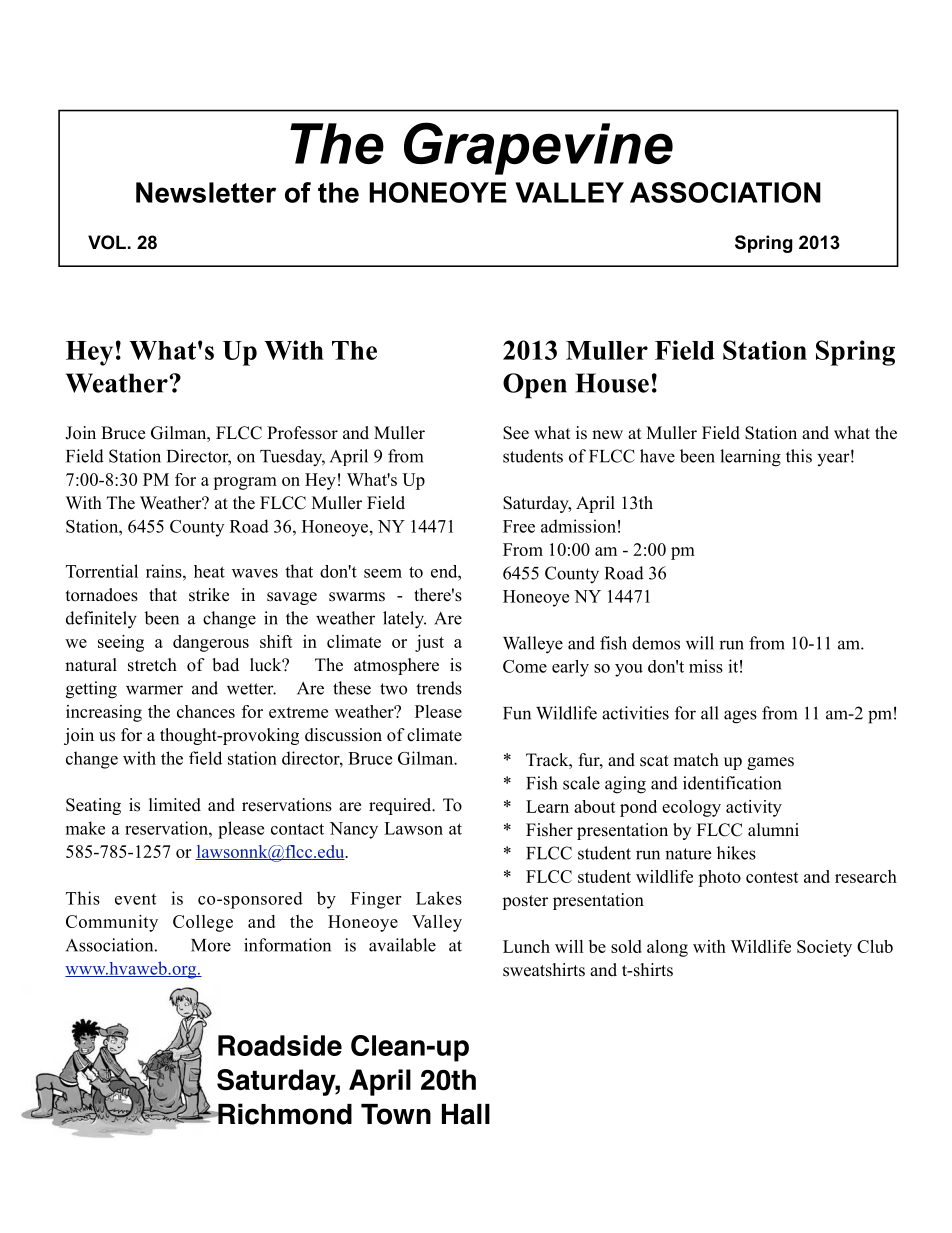  What do you see at coordinates (656, 643) in the page?
I see `demos` at bounding box center [656, 643].
